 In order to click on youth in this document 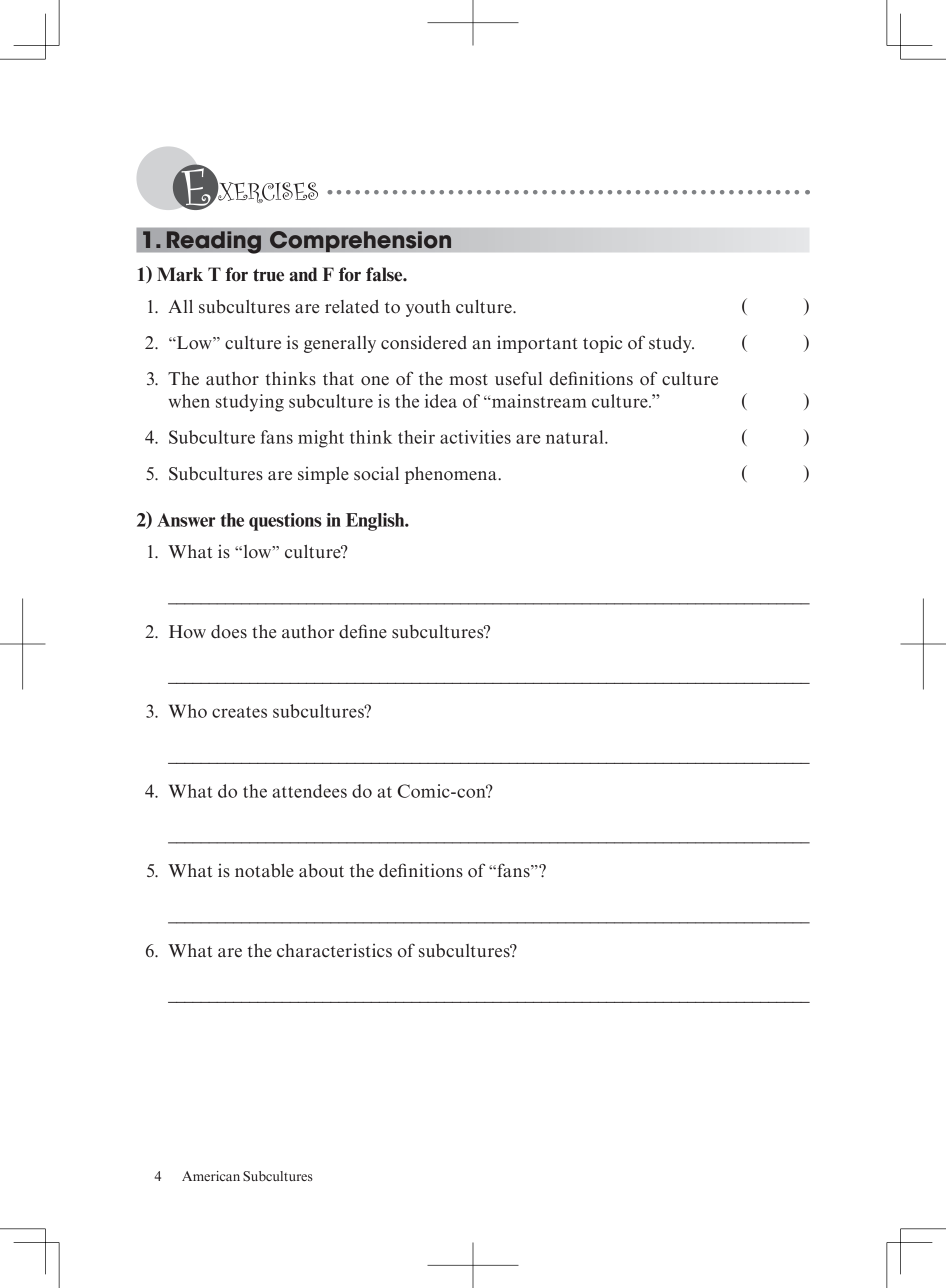, I will do `click(428, 308)`.
